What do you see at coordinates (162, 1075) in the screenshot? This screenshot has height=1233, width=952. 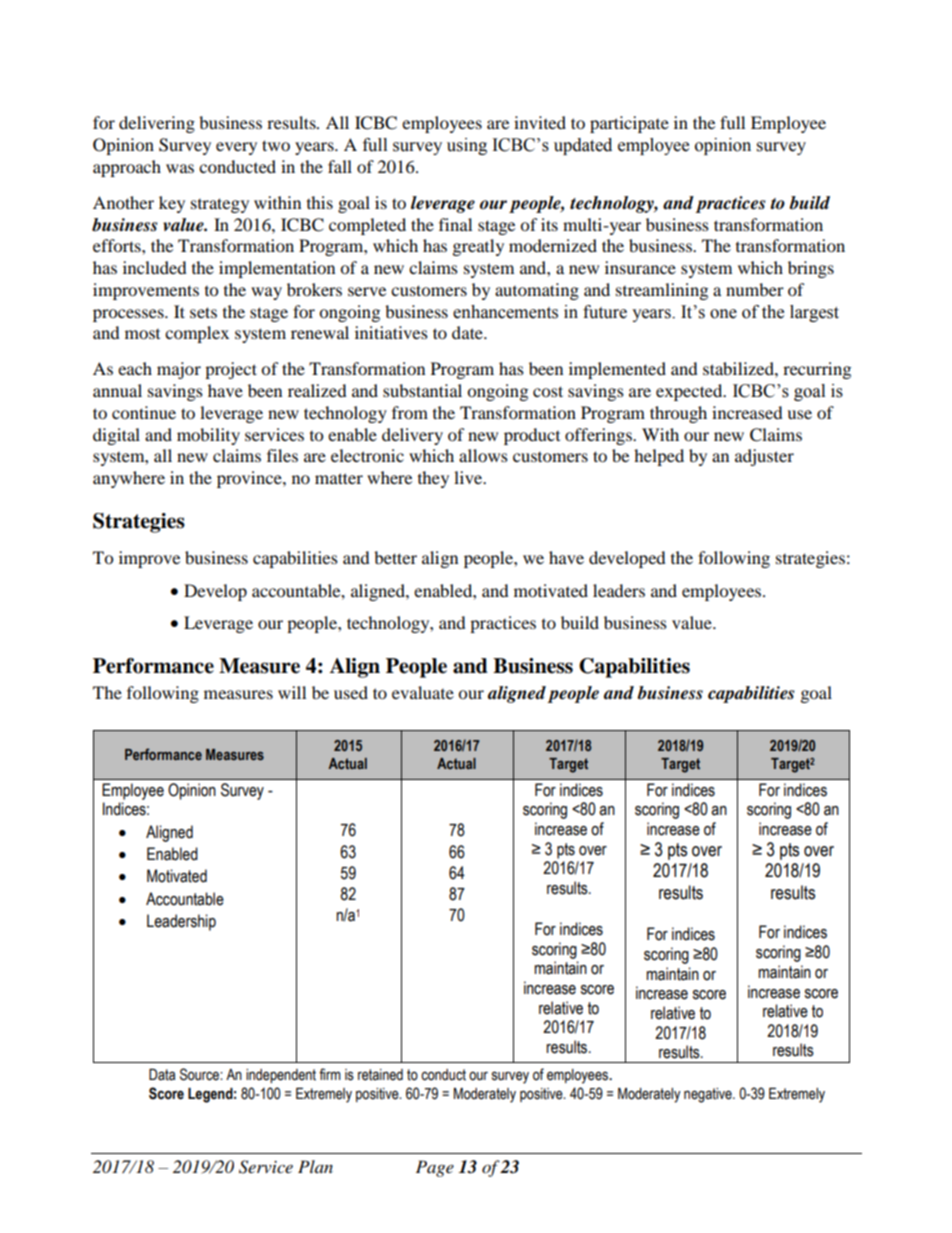 I see `Data` at bounding box center [162, 1075].
